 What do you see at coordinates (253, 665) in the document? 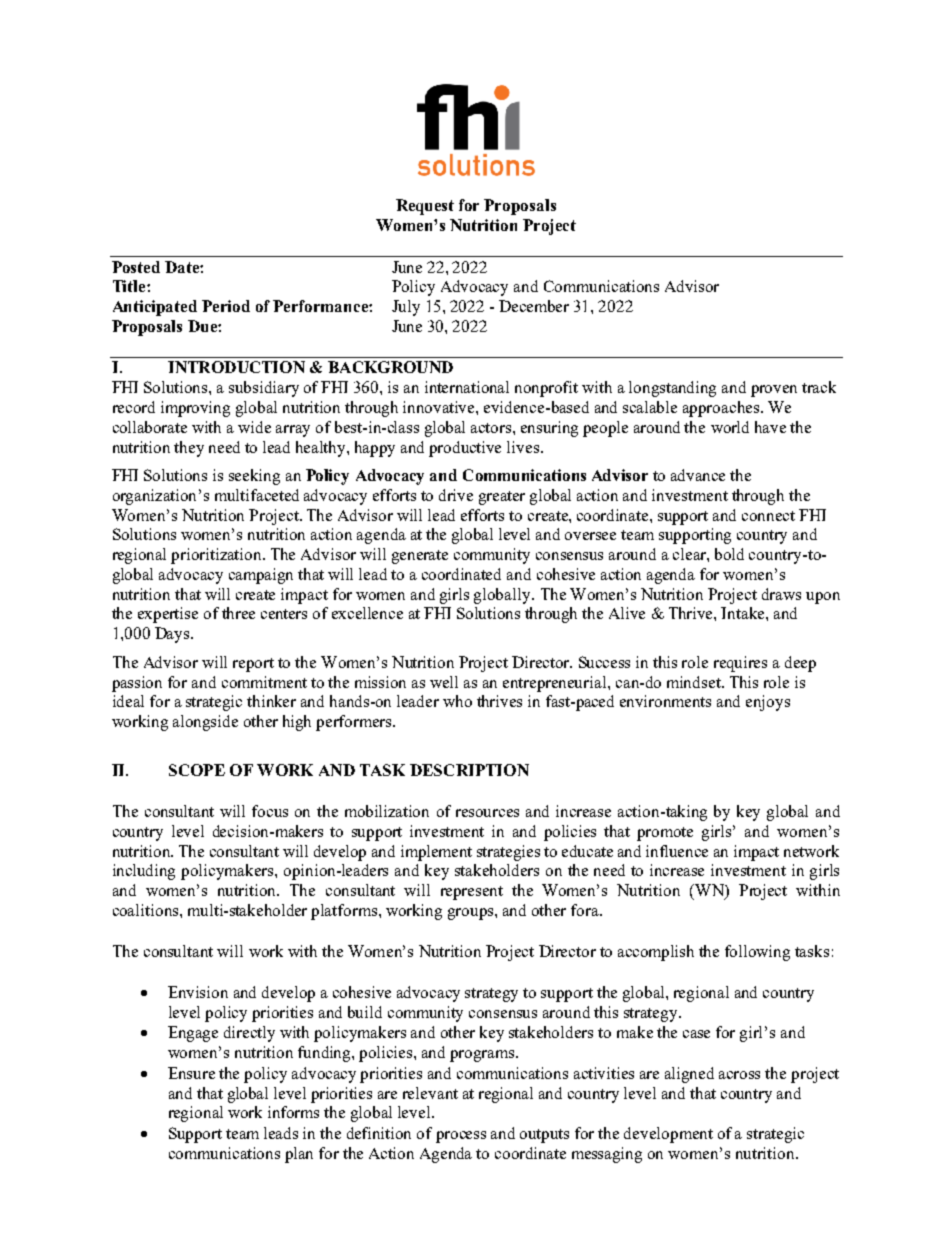
I see `report` at bounding box center [253, 665].
